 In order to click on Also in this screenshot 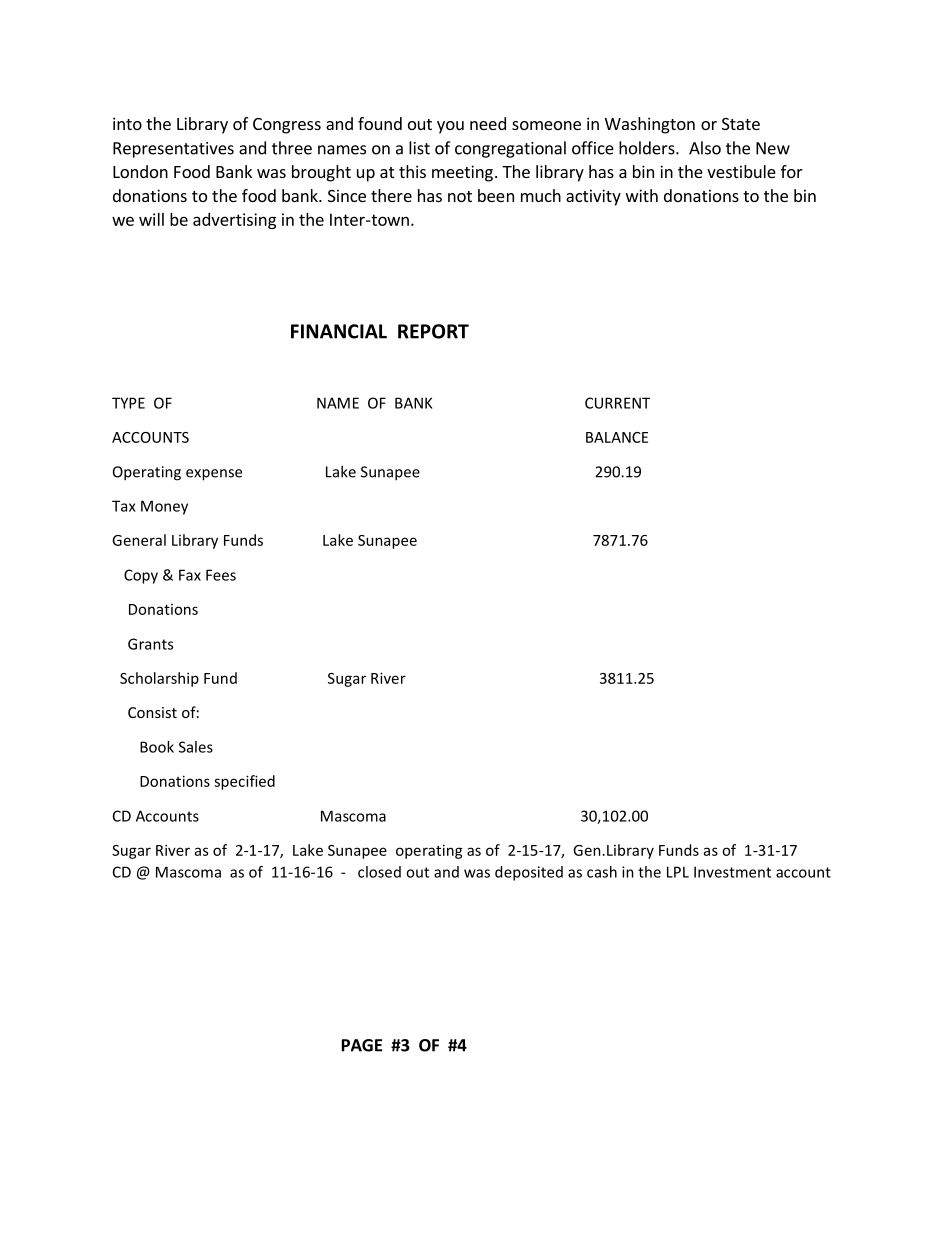, I will do `click(705, 148)`.
